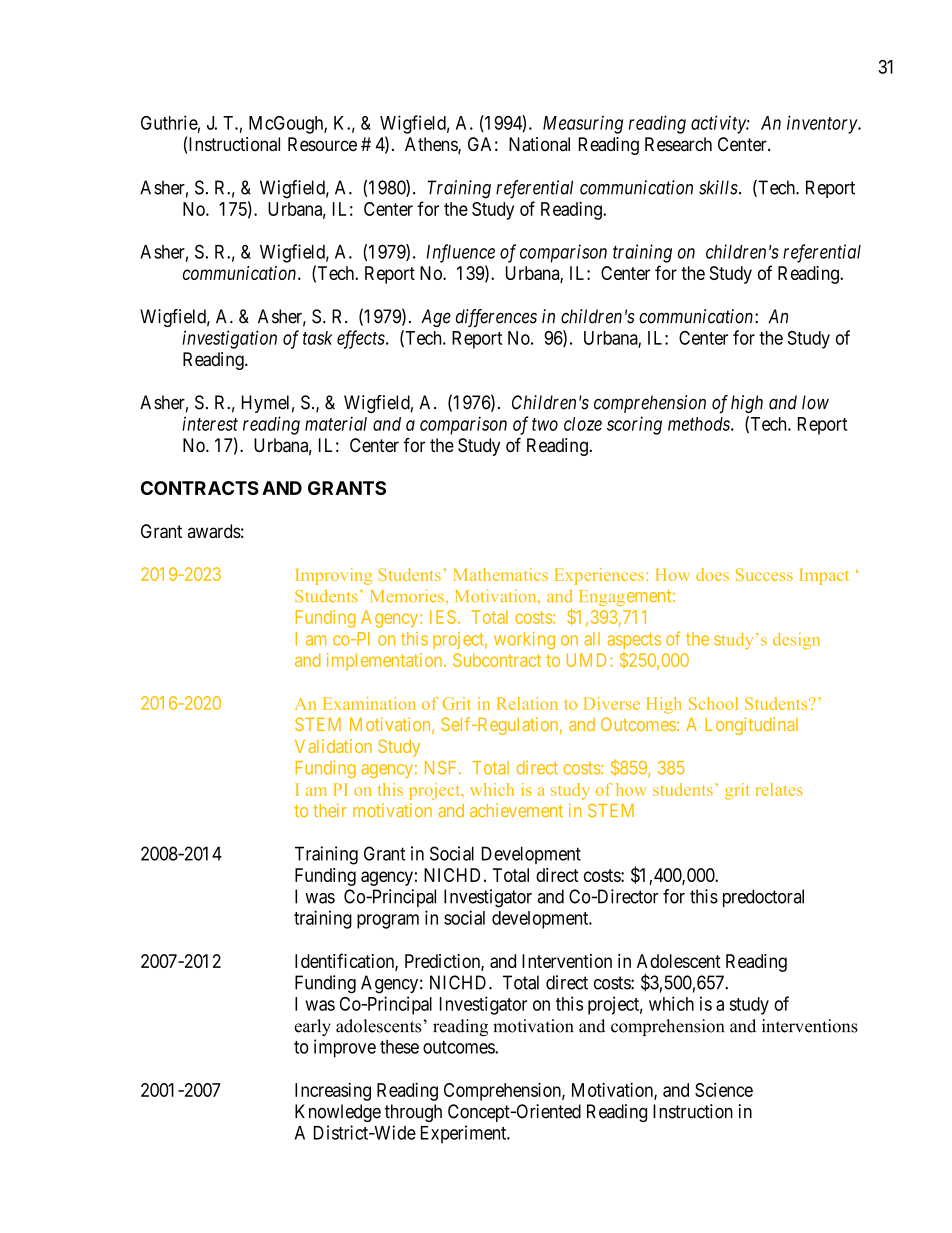  Describe the element at coordinates (524, 640) in the screenshot. I see `working` at that location.
